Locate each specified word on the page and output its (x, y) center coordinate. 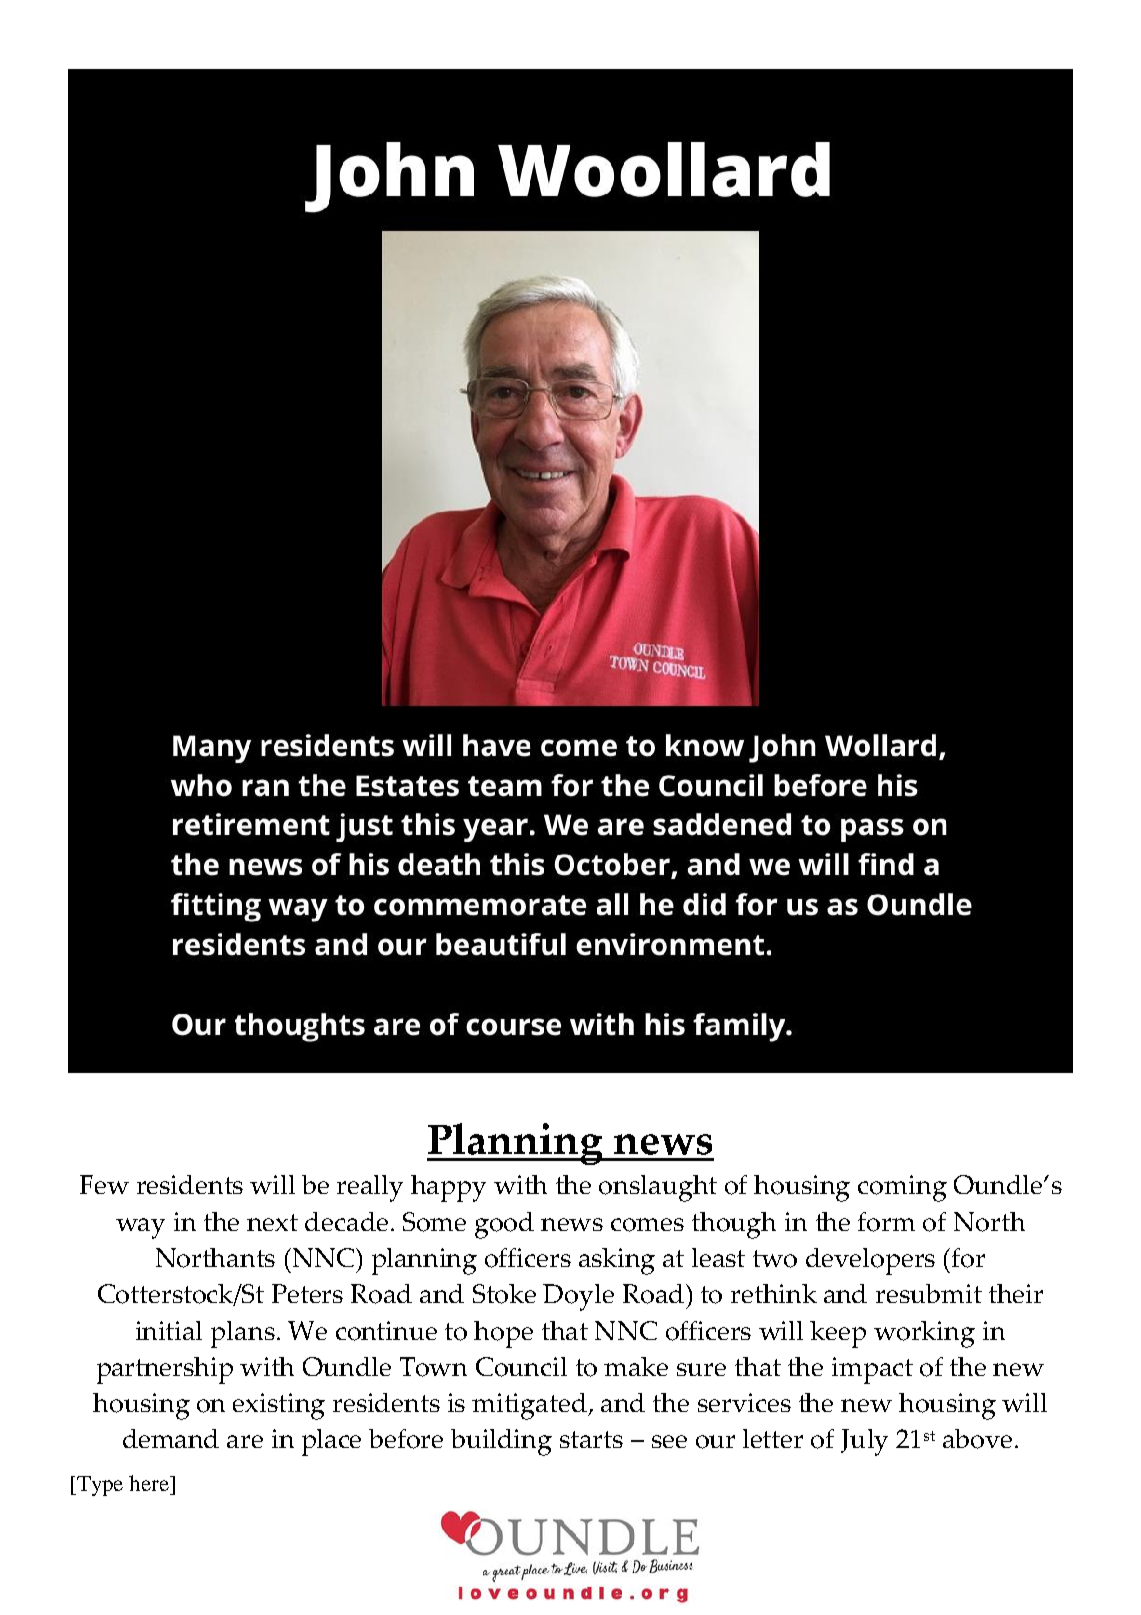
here (150, 1483)
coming (902, 1188)
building (501, 1442)
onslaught (658, 1188)
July (864, 1442)
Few (104, 1184)
